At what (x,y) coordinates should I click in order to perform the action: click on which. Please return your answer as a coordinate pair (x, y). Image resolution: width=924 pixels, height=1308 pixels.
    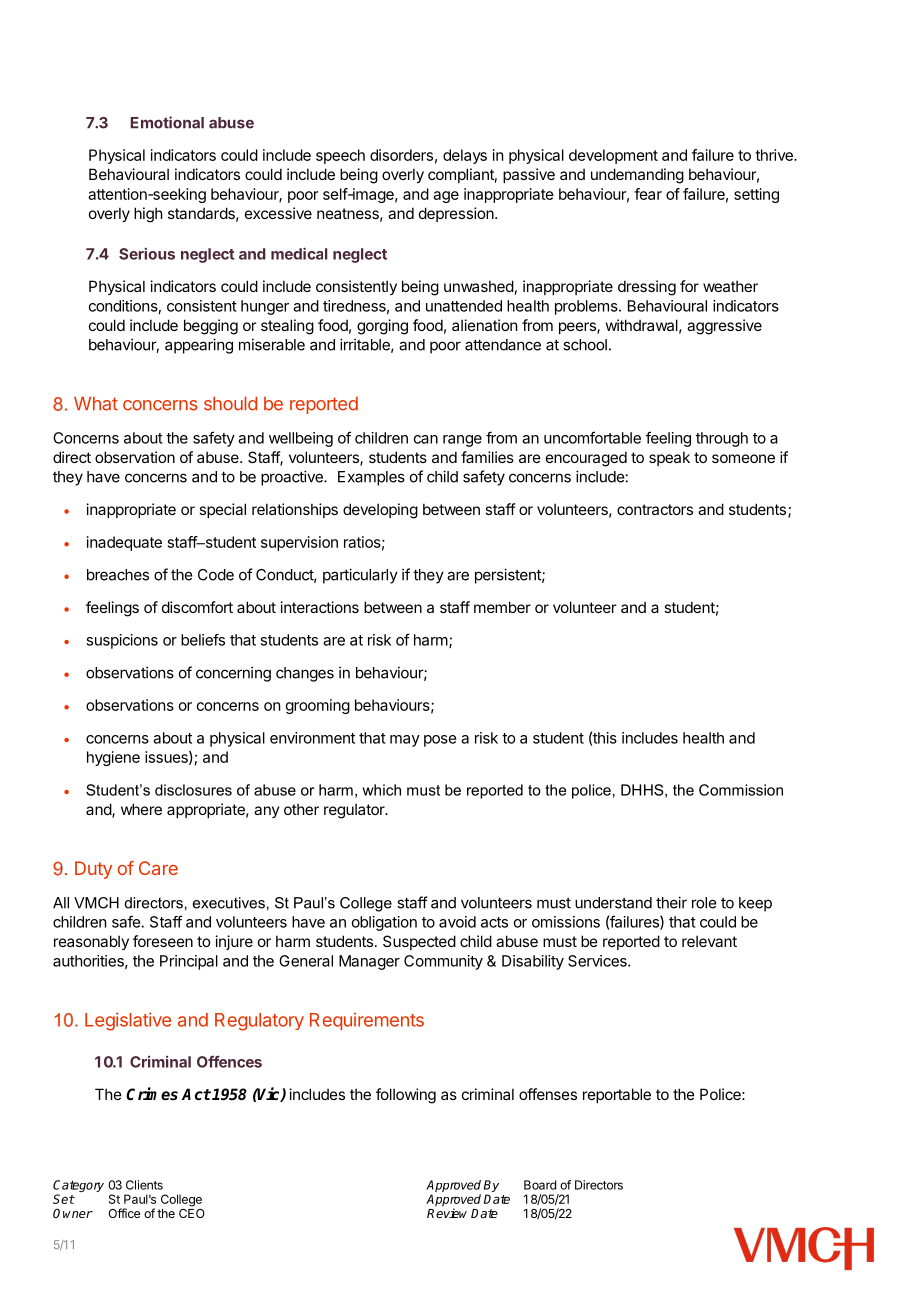
    Looking at the image, I should click on (381, 790).
